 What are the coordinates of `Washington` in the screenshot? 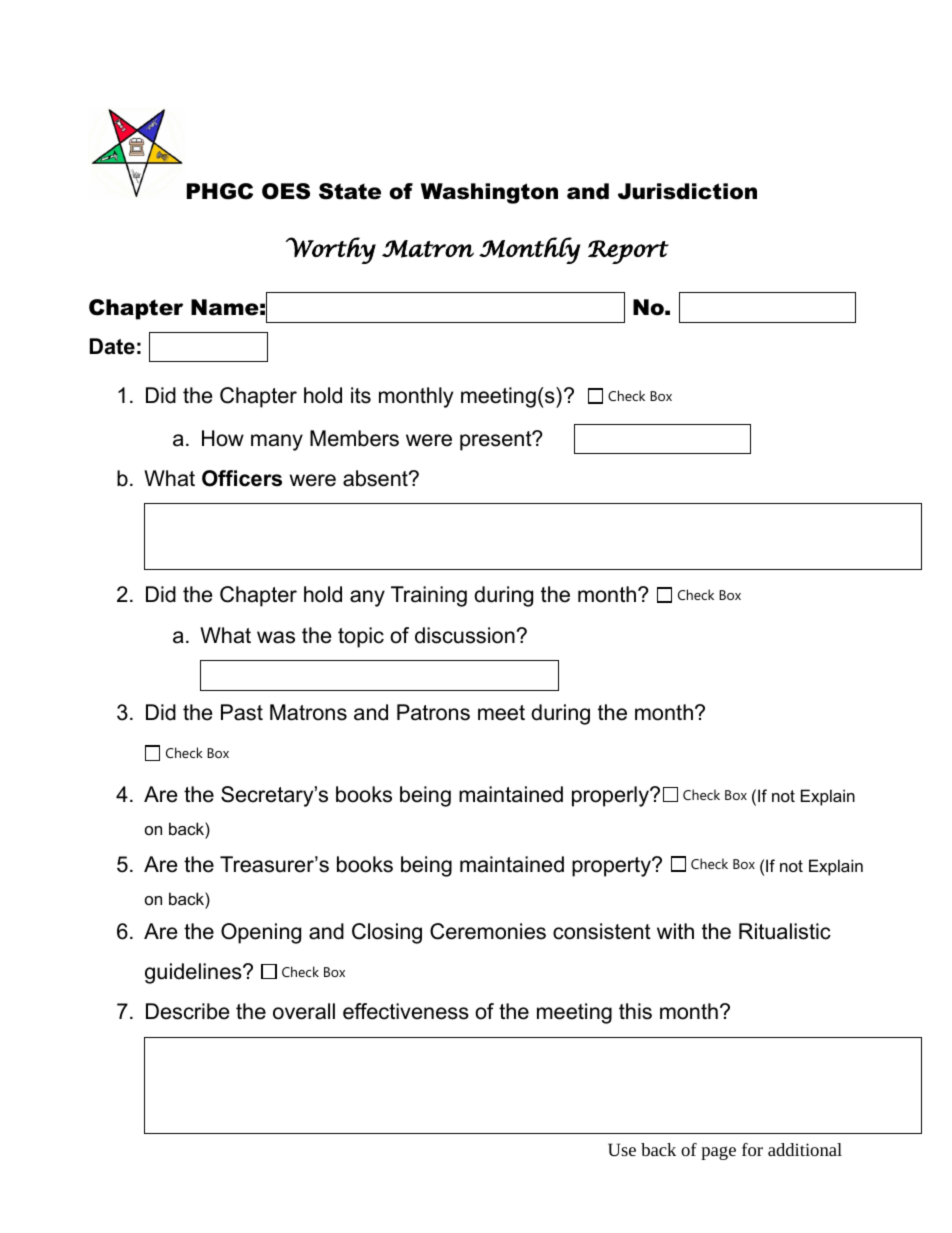 It's located at (489, 193).
